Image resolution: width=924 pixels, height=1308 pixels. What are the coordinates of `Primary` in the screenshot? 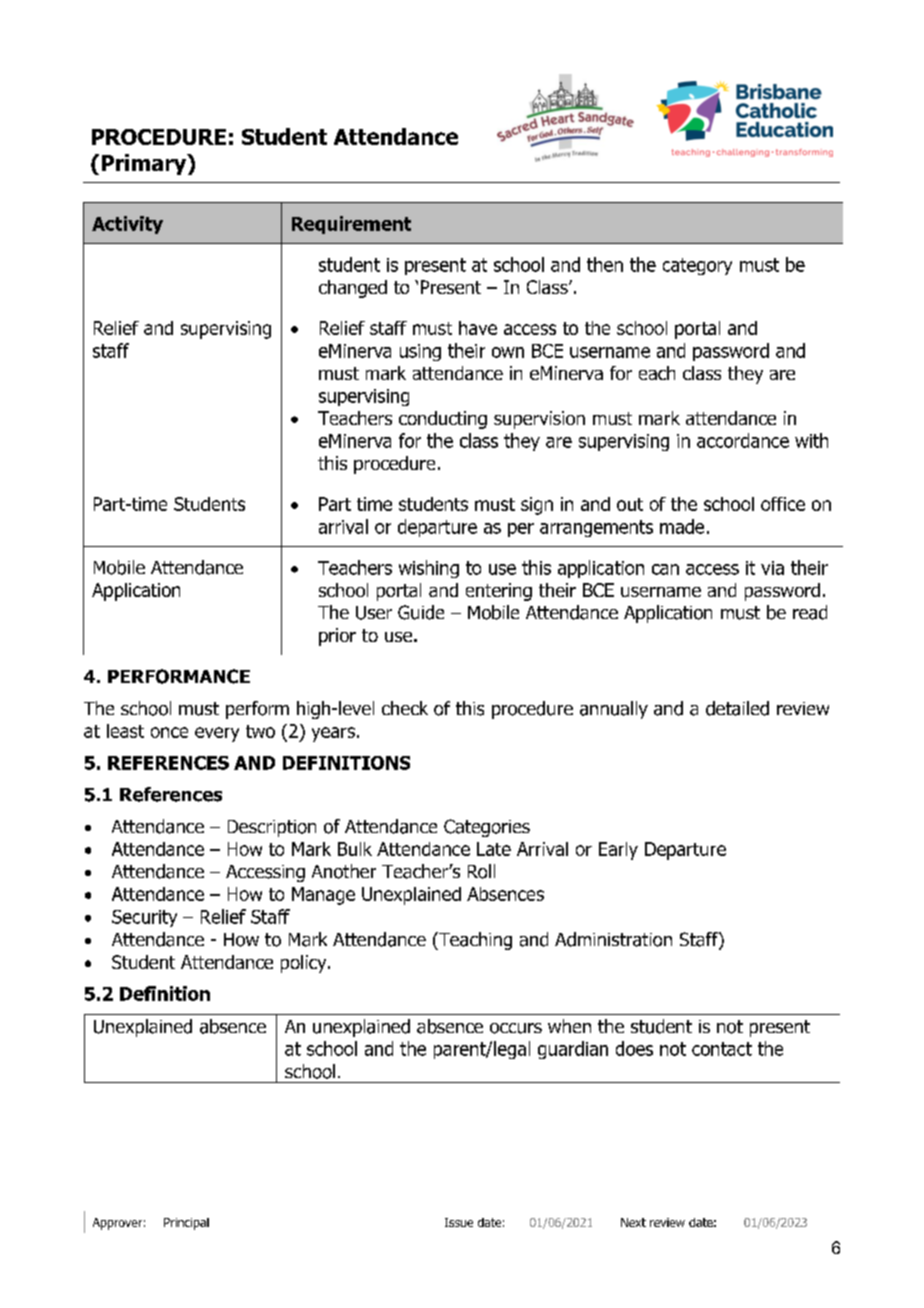 It's located at (145, 164).
